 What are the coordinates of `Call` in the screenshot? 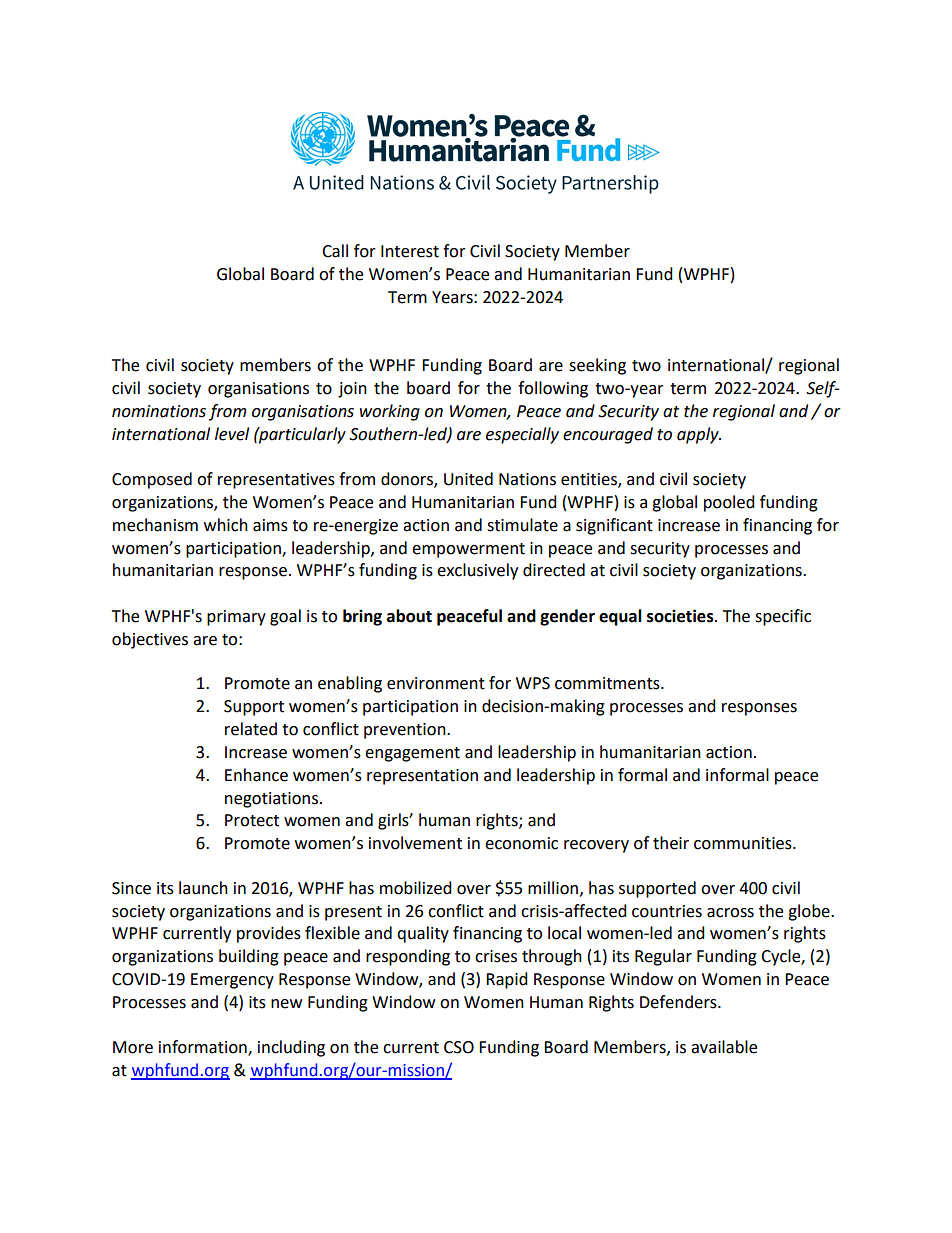 It's located at (335, 251).
